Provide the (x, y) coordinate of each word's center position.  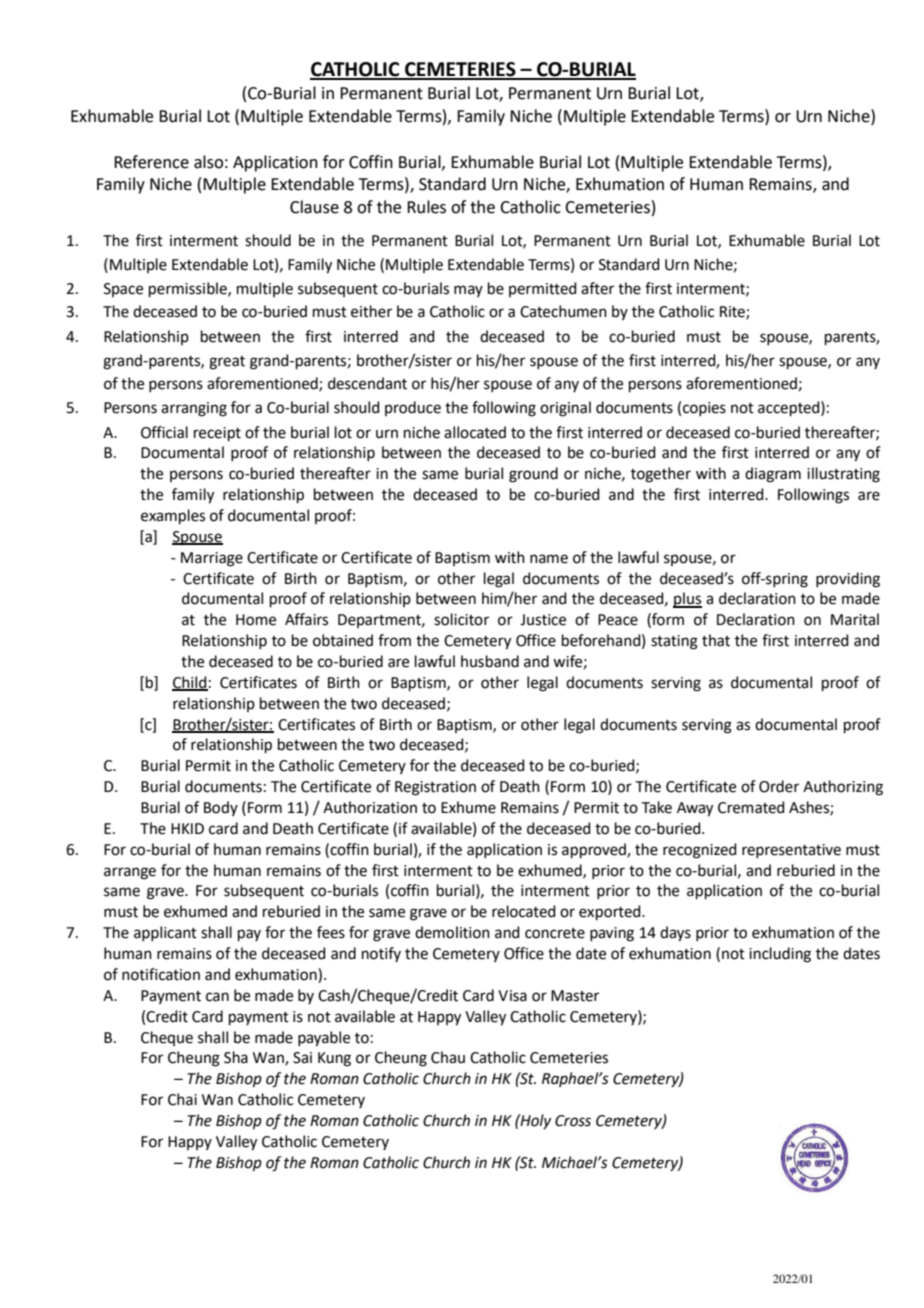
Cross (573, 1121)
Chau (448, 1057)
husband (490, 661)
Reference (151, 162)
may (468, 291)
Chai (182, 1099)
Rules (426, 207)
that (716, 640)
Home (256, 620)
